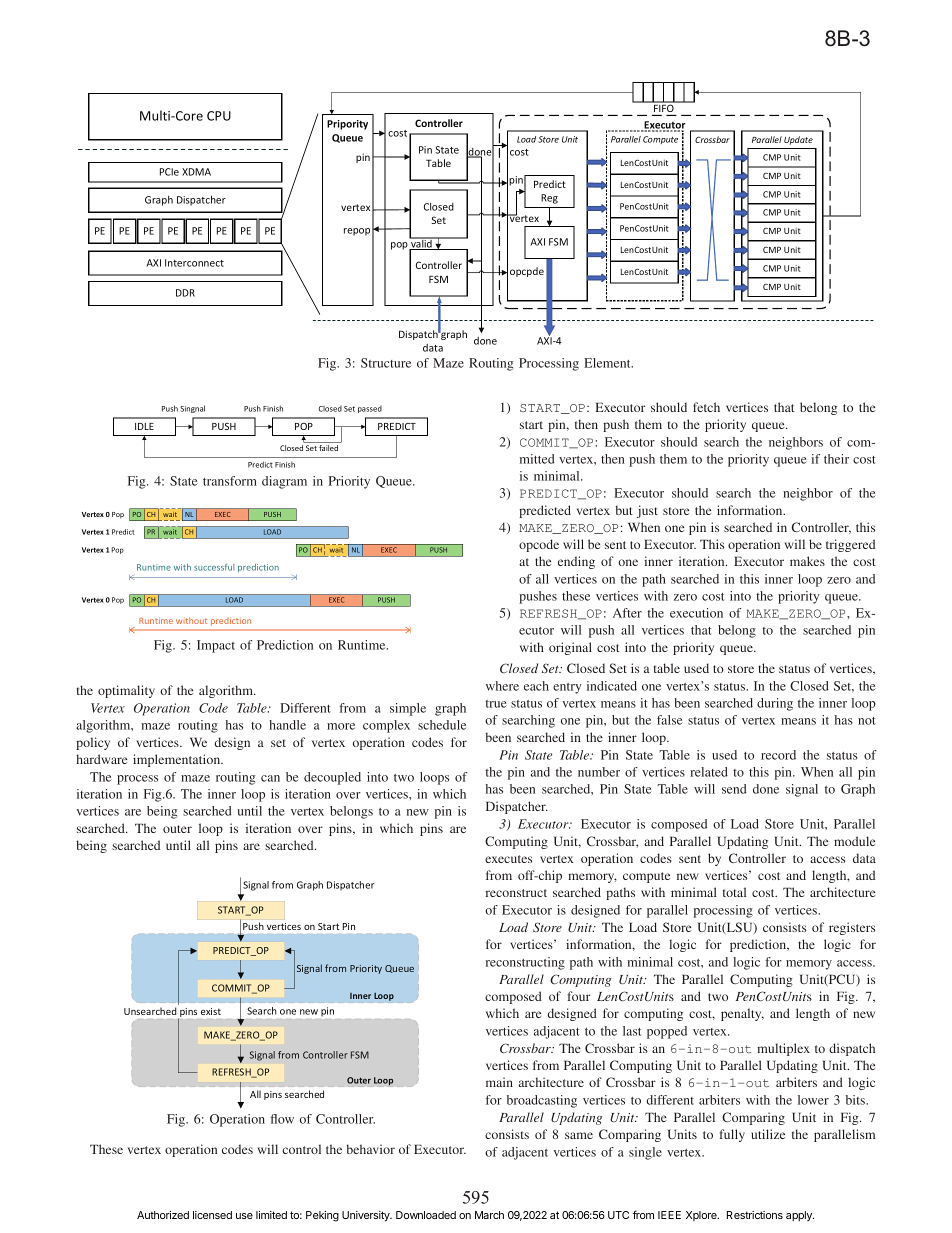  I want to click on during, so click(775, 704).
